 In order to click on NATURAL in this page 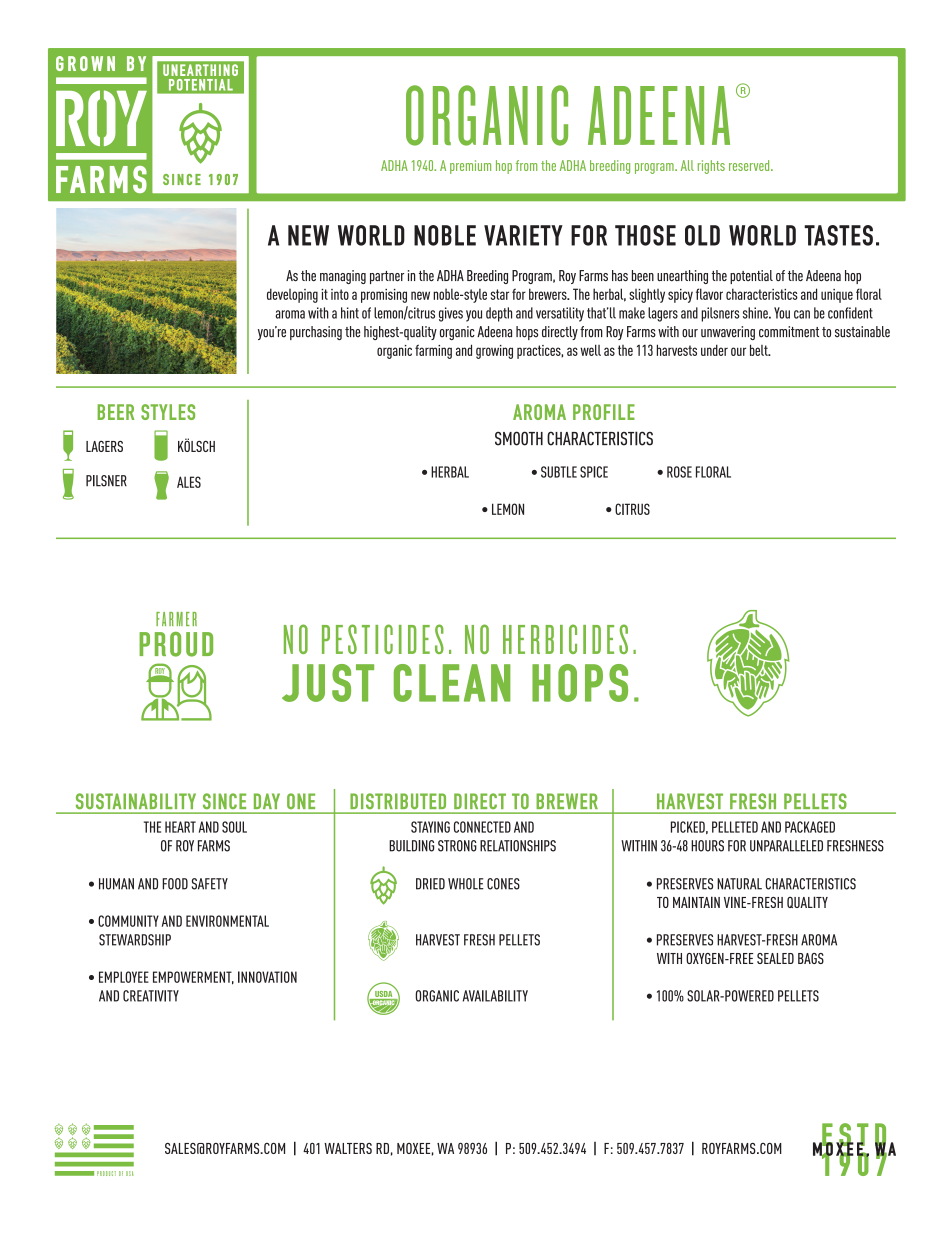, I will do `click(739, 884)`.
